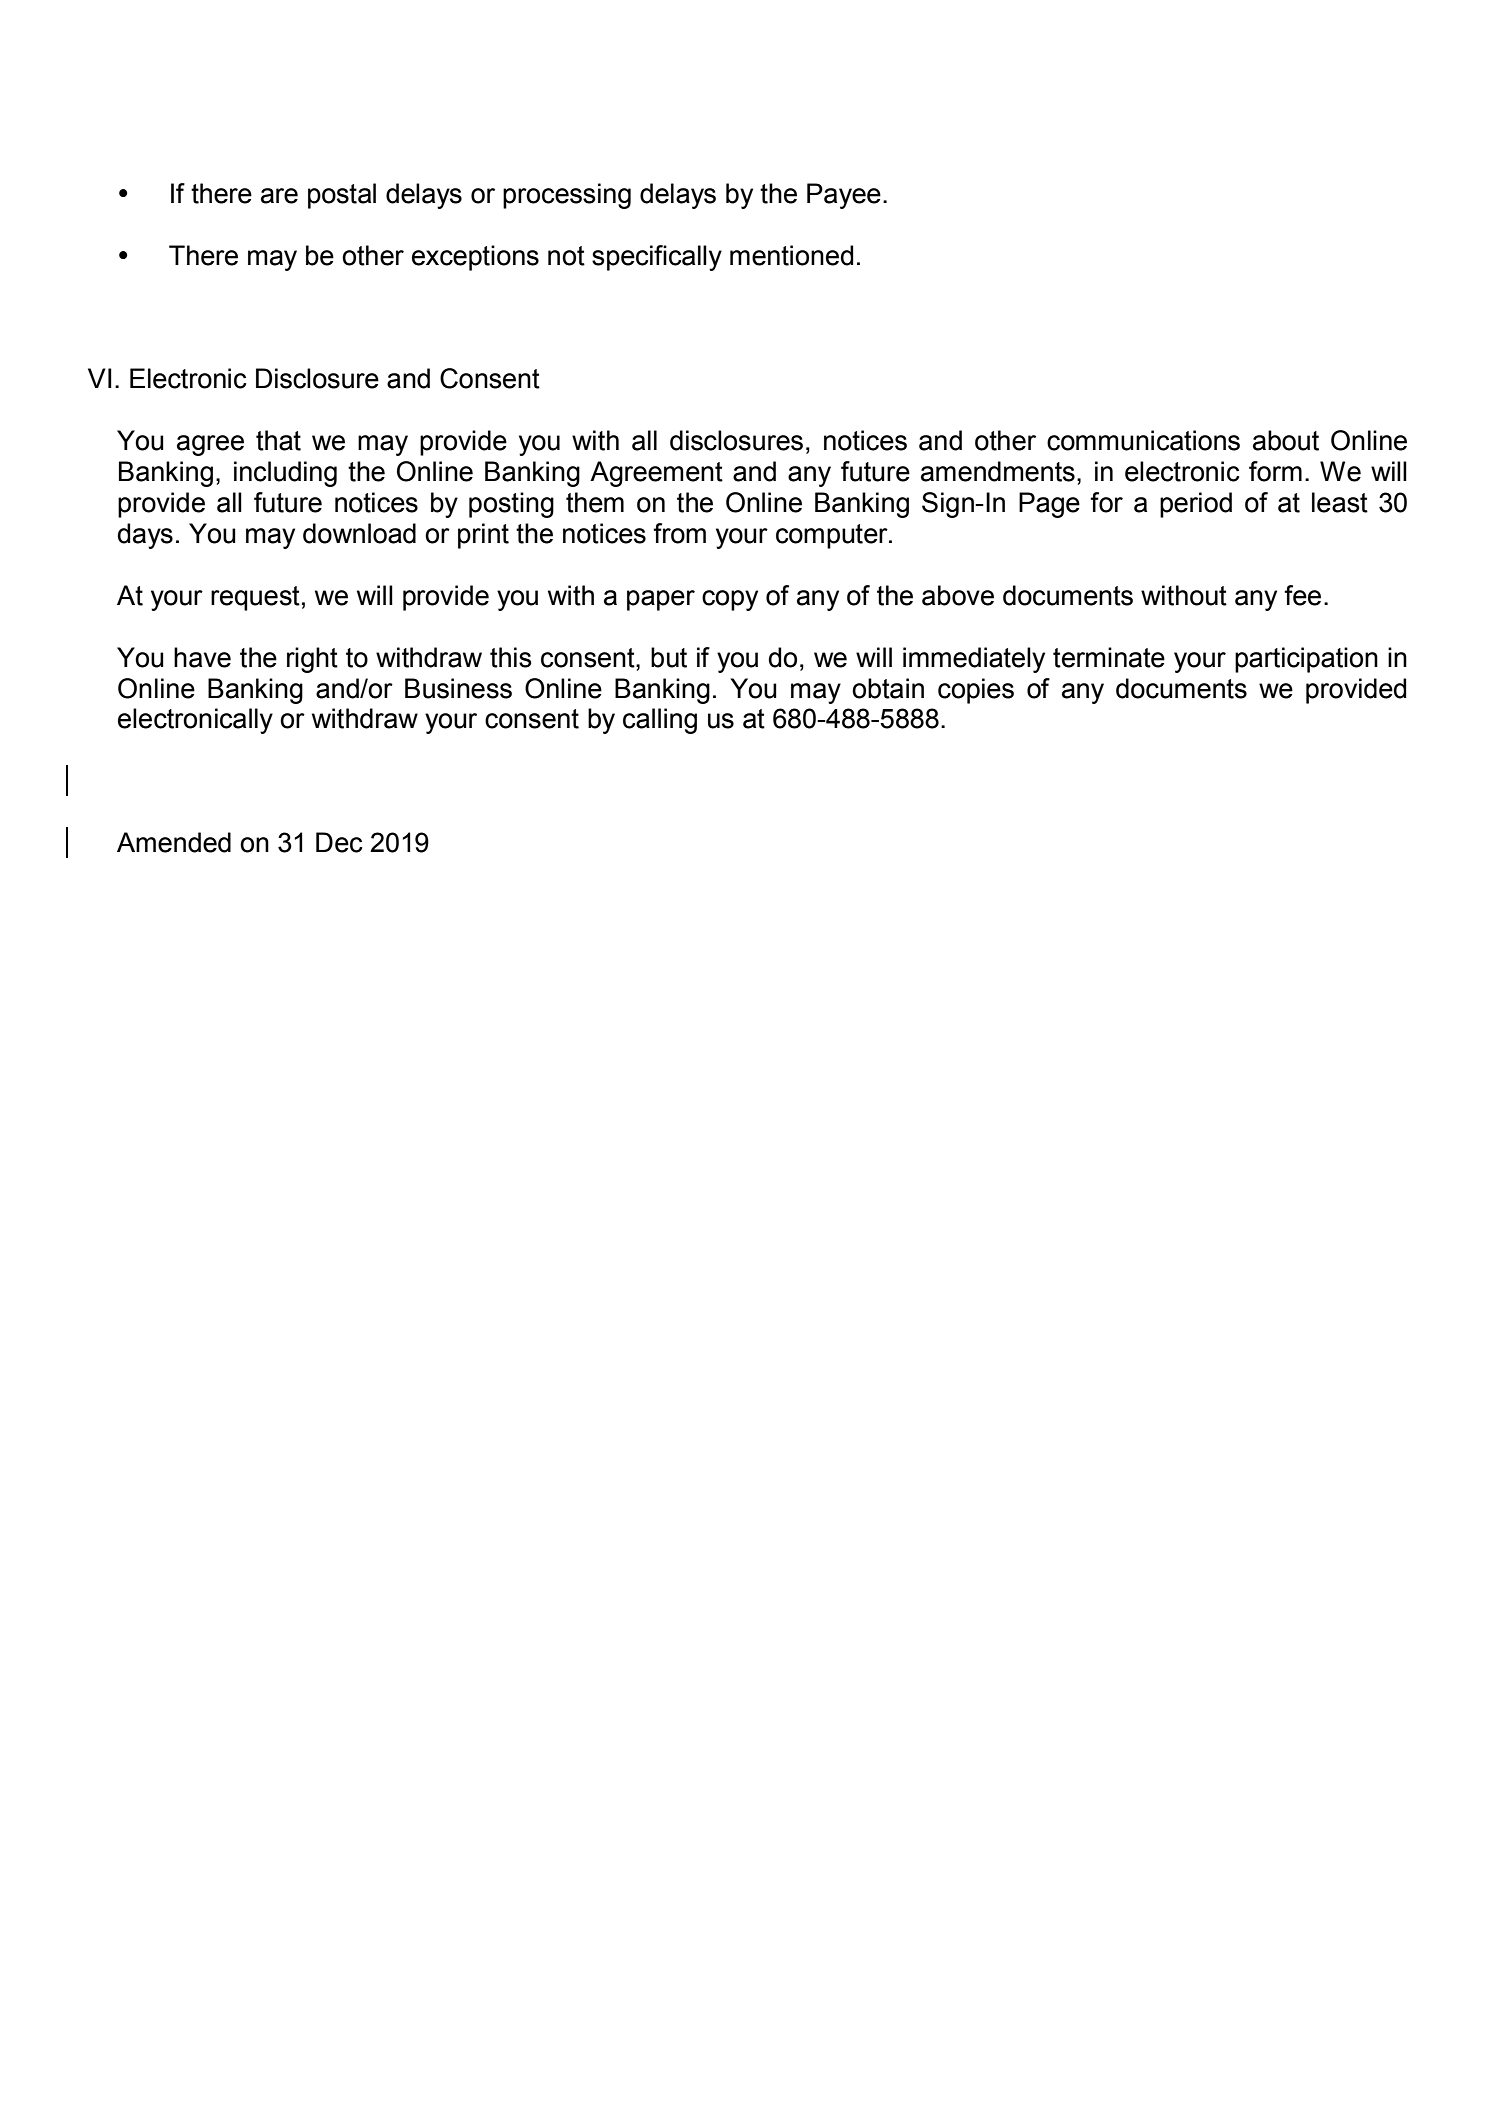  Describe the element at coordinates (679, 533) in the page. I see `from` at that location.
